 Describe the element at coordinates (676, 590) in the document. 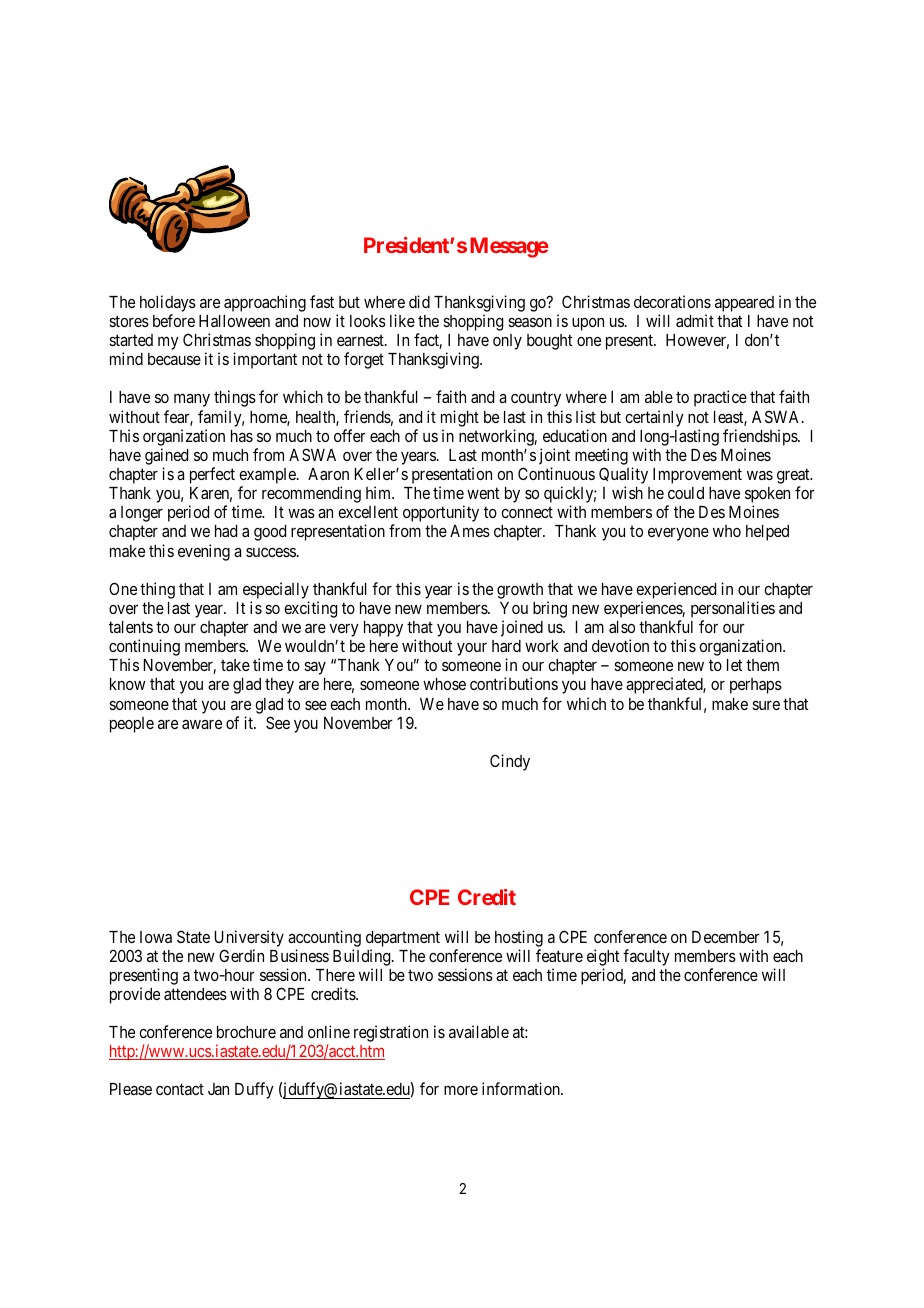

I see `experienced` at that location.
